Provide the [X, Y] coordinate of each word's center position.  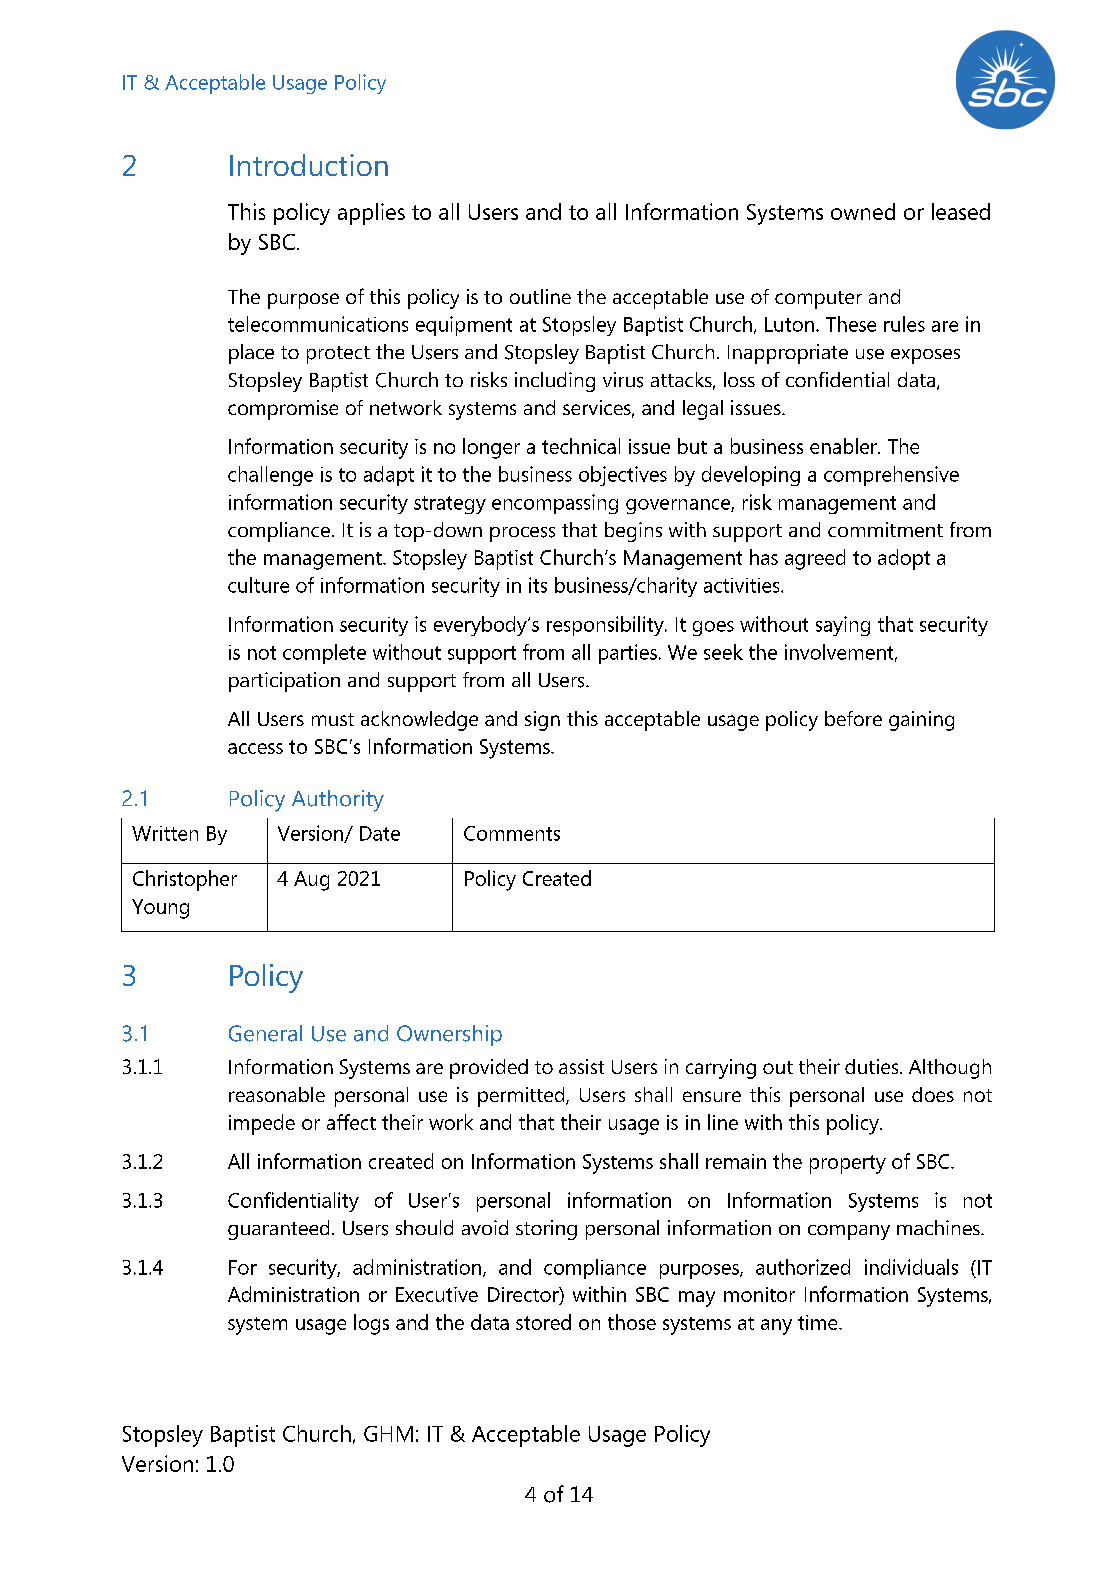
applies [371, 214]
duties [873, 1066]
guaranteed [278, 1230]
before [853, 718]
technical [581, 446]
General [265, 1033]
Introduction [309, 165]
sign [542, 721]
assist [581, 1066]
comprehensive [891, 476]
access [255, 748]
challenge [270, 476]
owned [863, 211]
